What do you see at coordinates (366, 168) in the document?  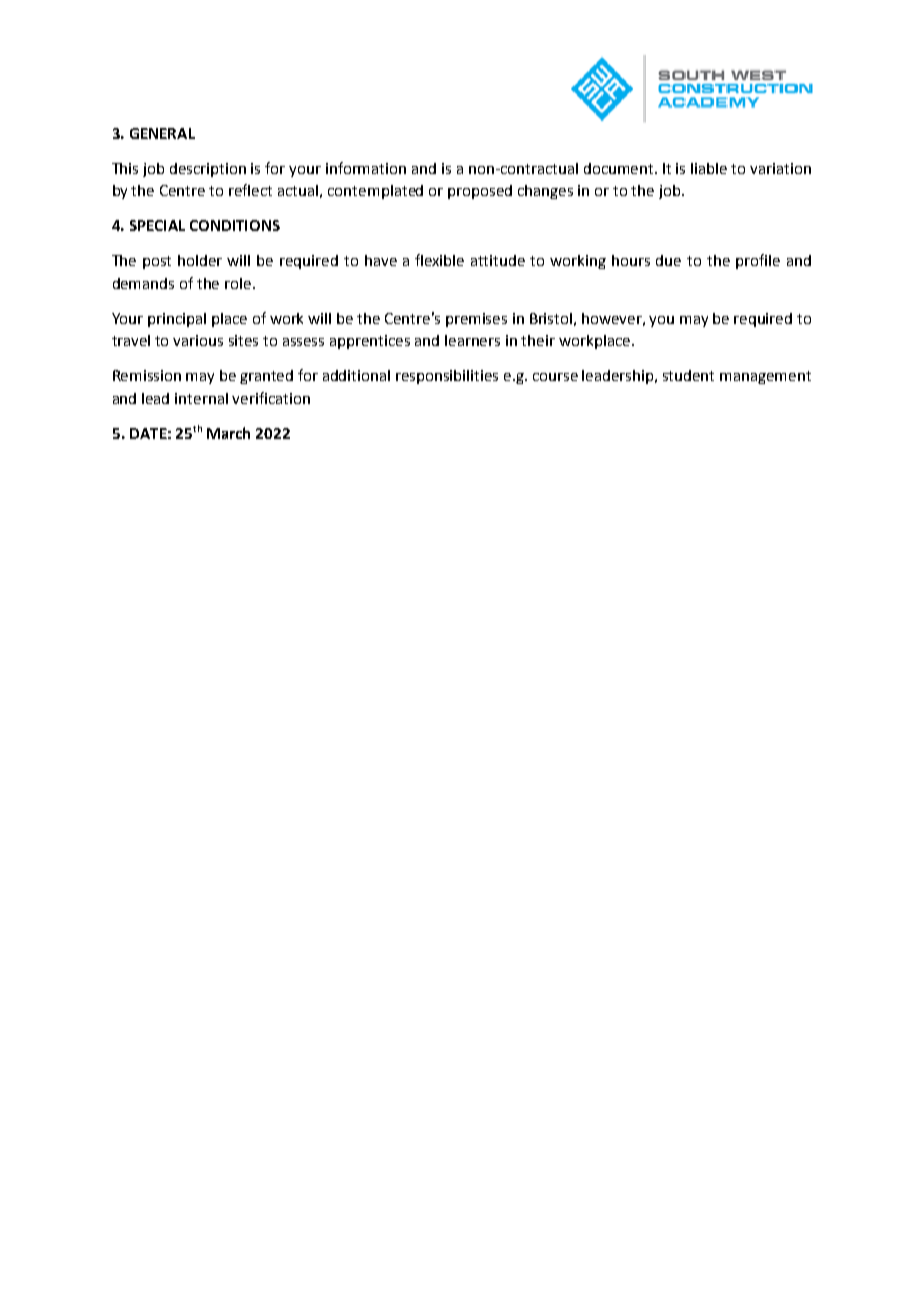 I see `information` at bounding box center [366, 168].
